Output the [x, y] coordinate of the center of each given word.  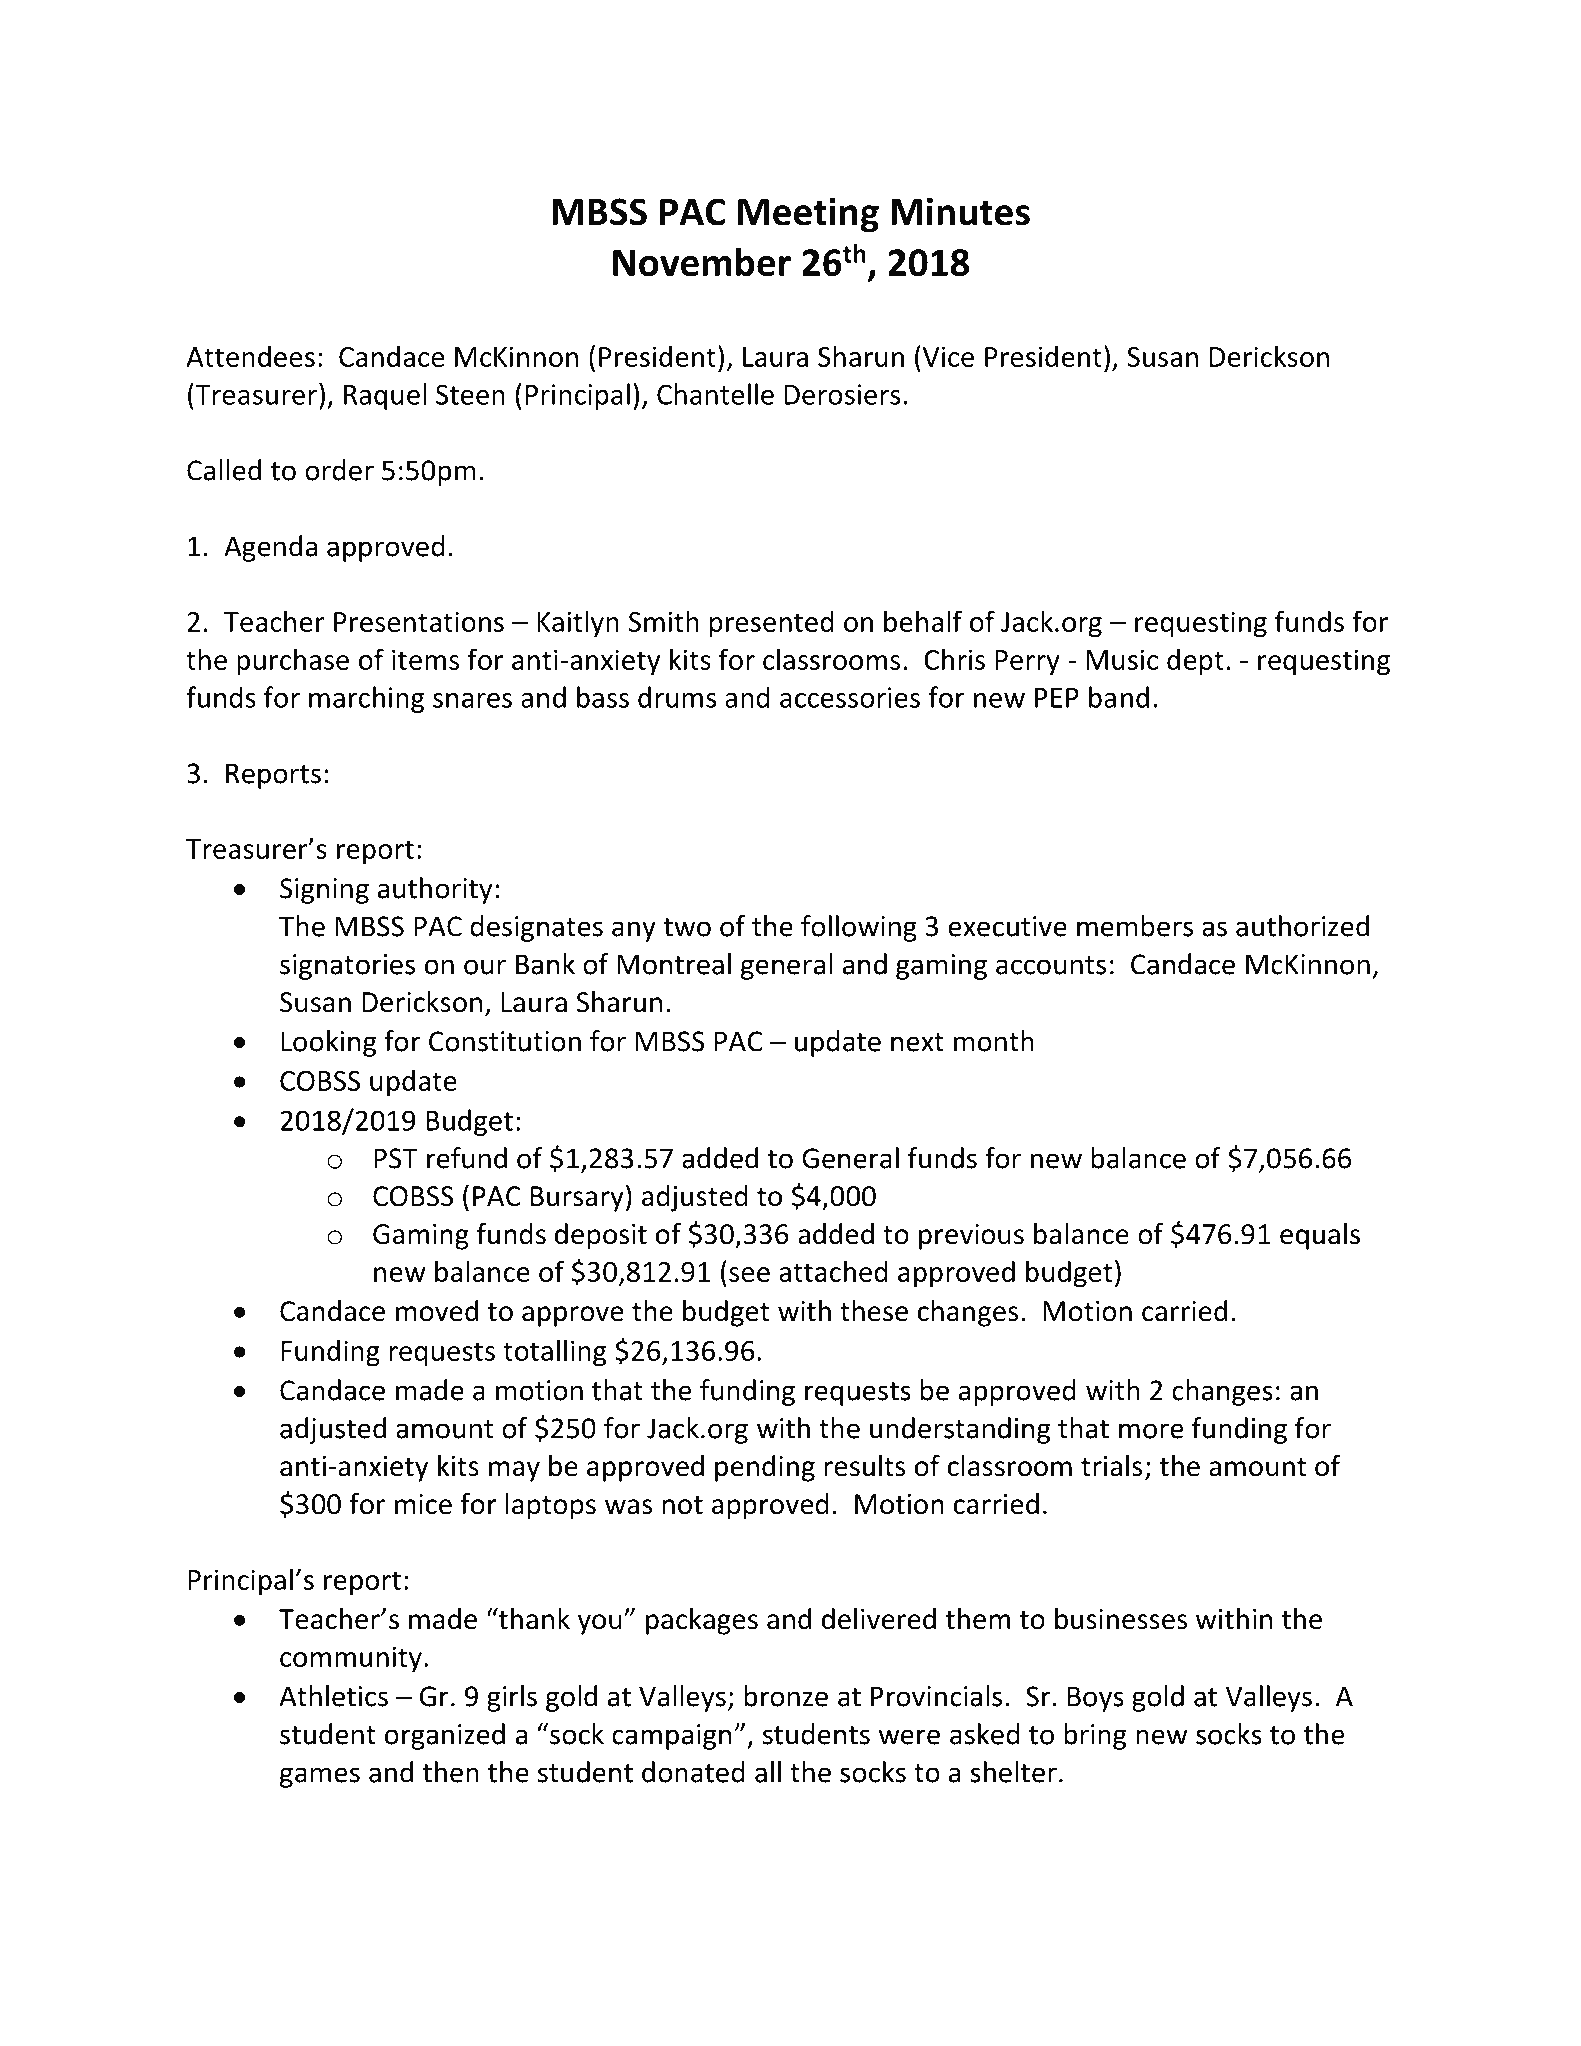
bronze [786, 1696]
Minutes [960, 211]
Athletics [333, 1696]
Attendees [250, 356]
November [702, 262]
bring [1095, 1736]
